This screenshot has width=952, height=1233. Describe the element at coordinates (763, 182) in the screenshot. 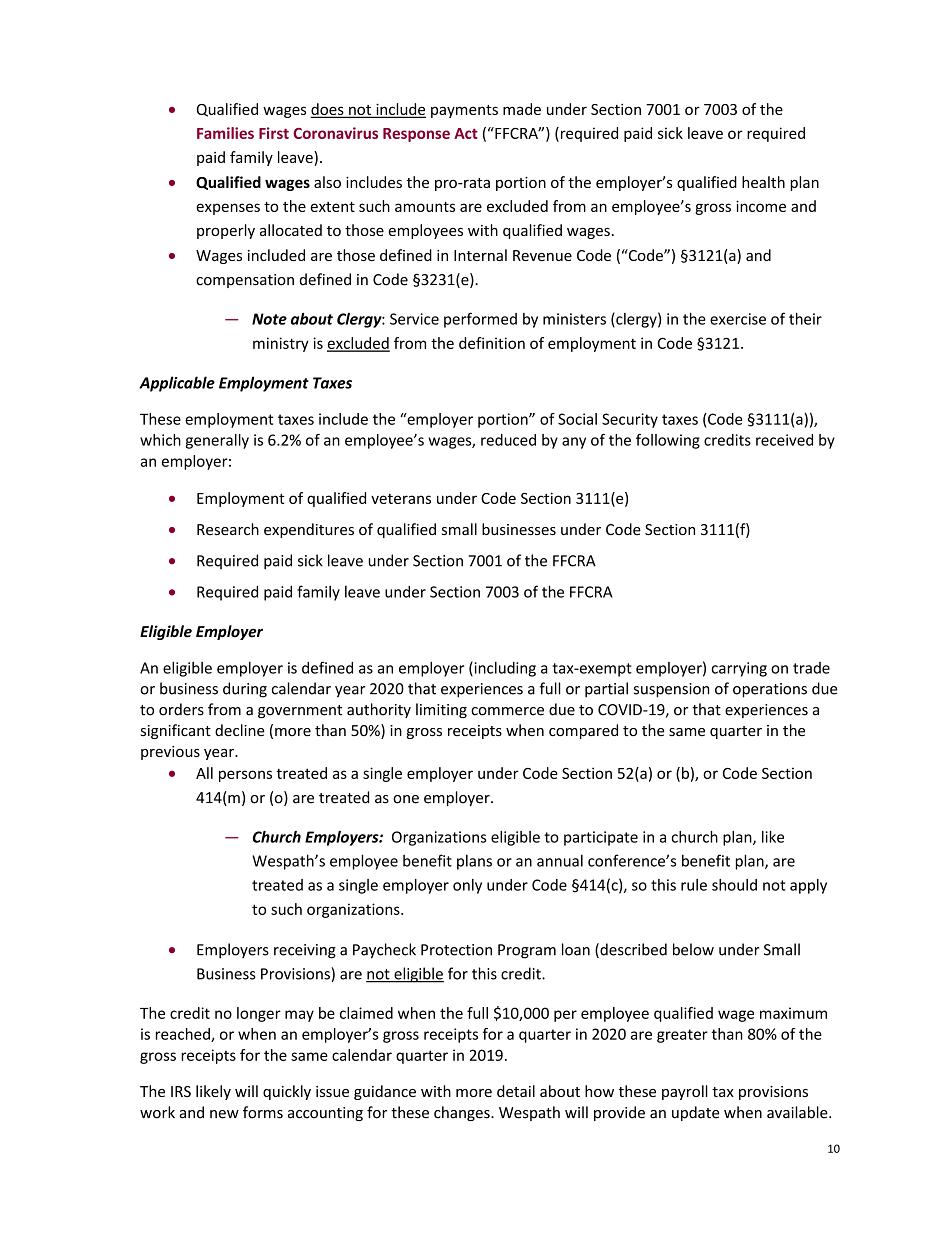

I see `health` at that location.
